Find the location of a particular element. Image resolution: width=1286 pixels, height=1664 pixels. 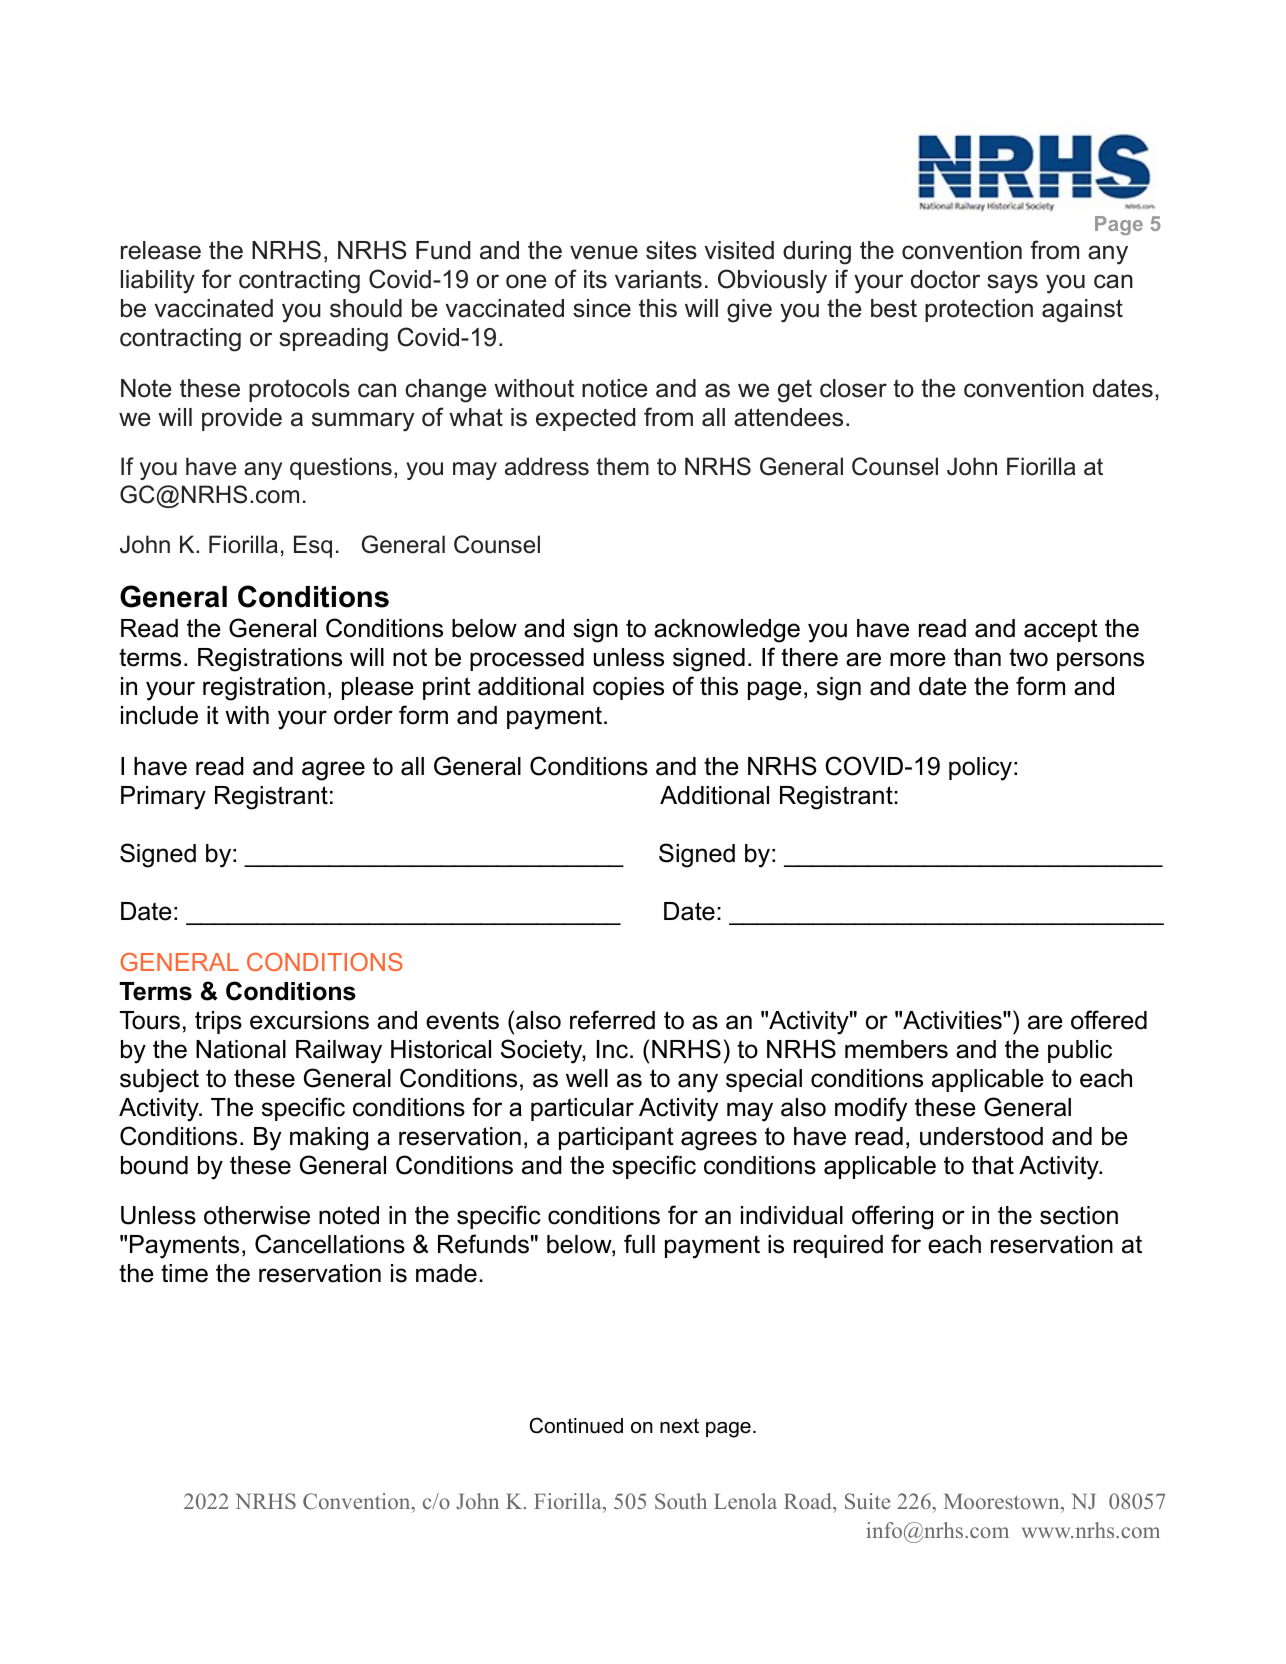

time is located at coordinates (184, 1273).
